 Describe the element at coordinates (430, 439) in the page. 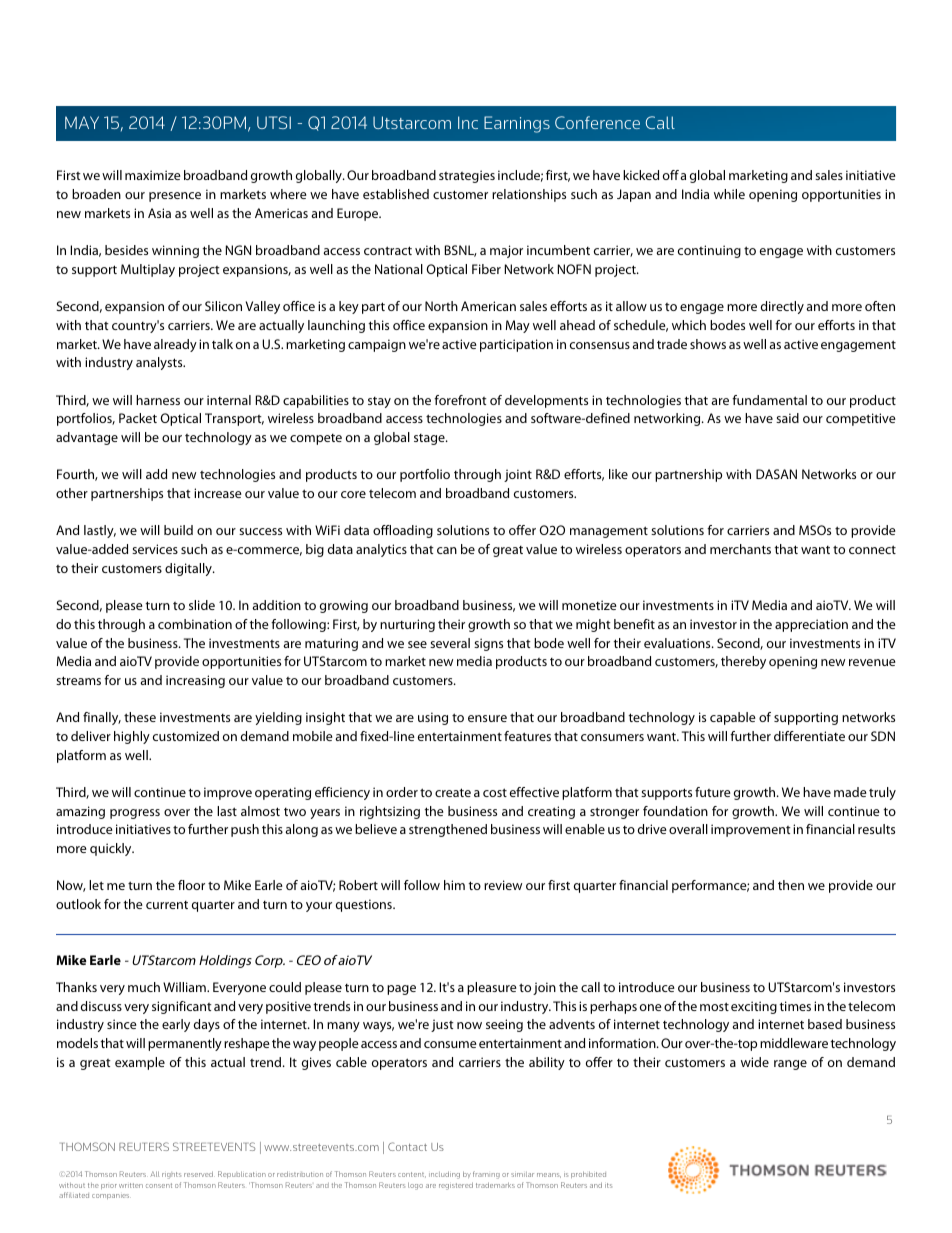

I see `stage` at that location.
